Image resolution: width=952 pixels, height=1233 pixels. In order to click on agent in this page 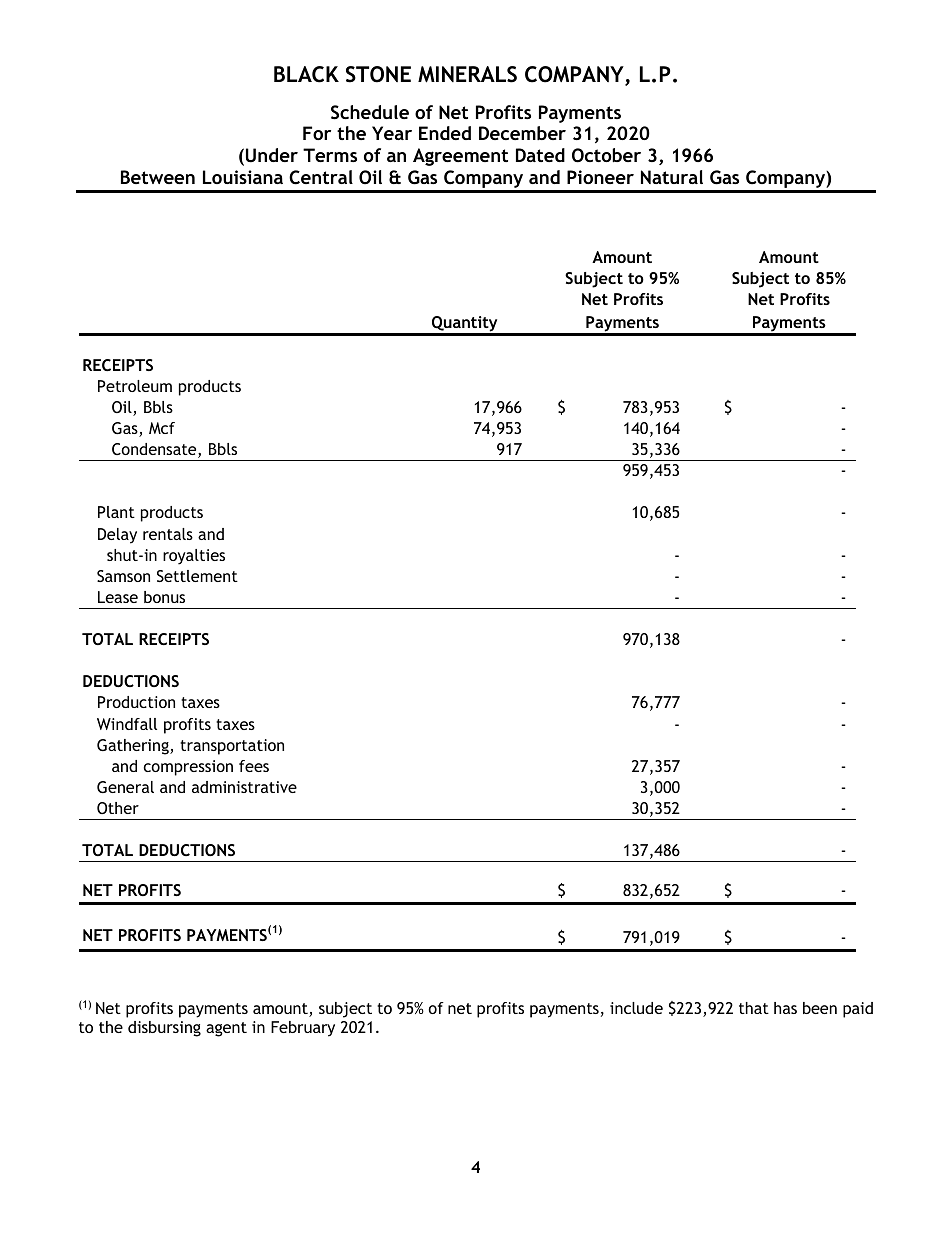, I will do `click(226, 1029)`.
